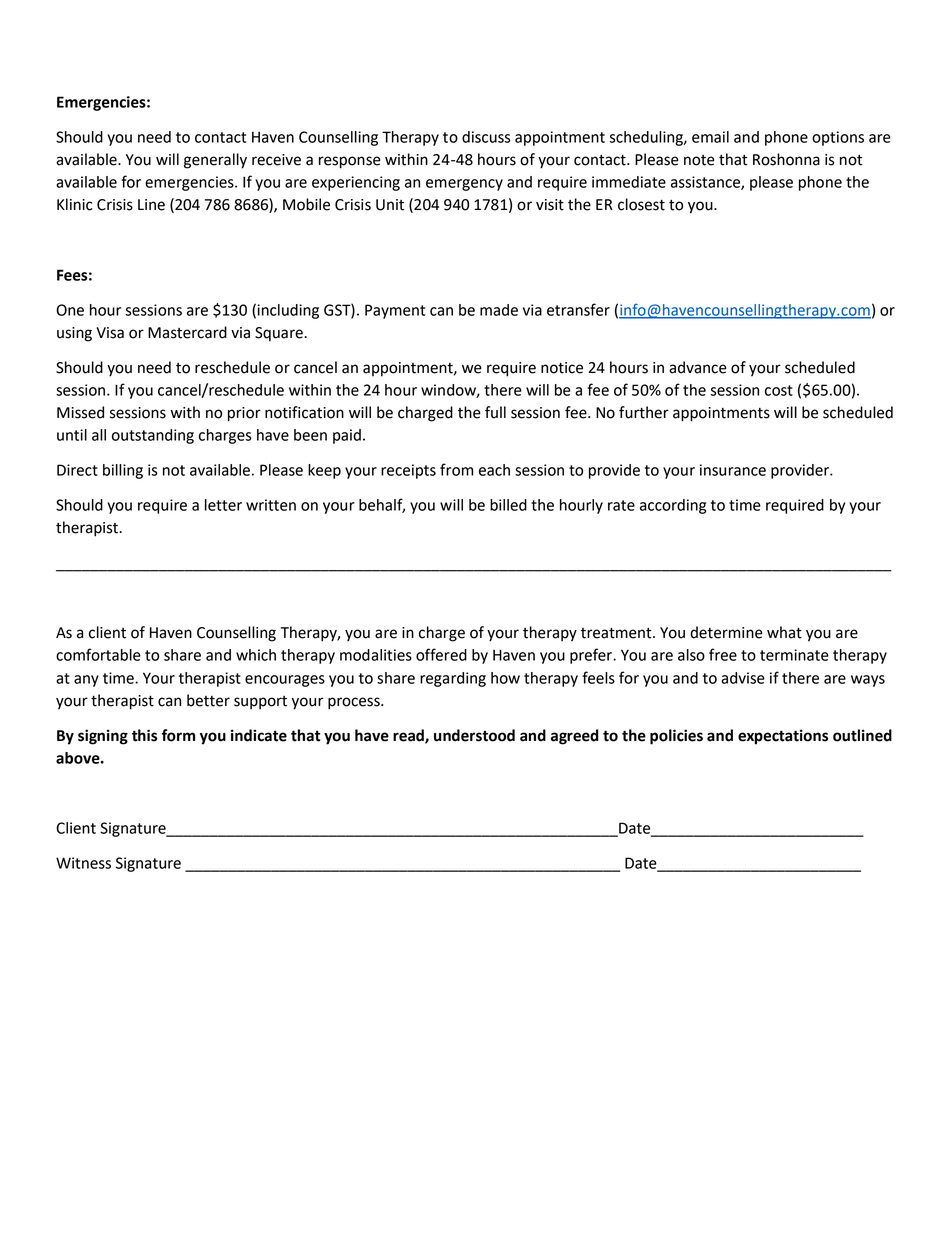 This document has width=952, height=1233. Describe the element at coordinates (223, 505) in the document. I see `letter` at that location.
